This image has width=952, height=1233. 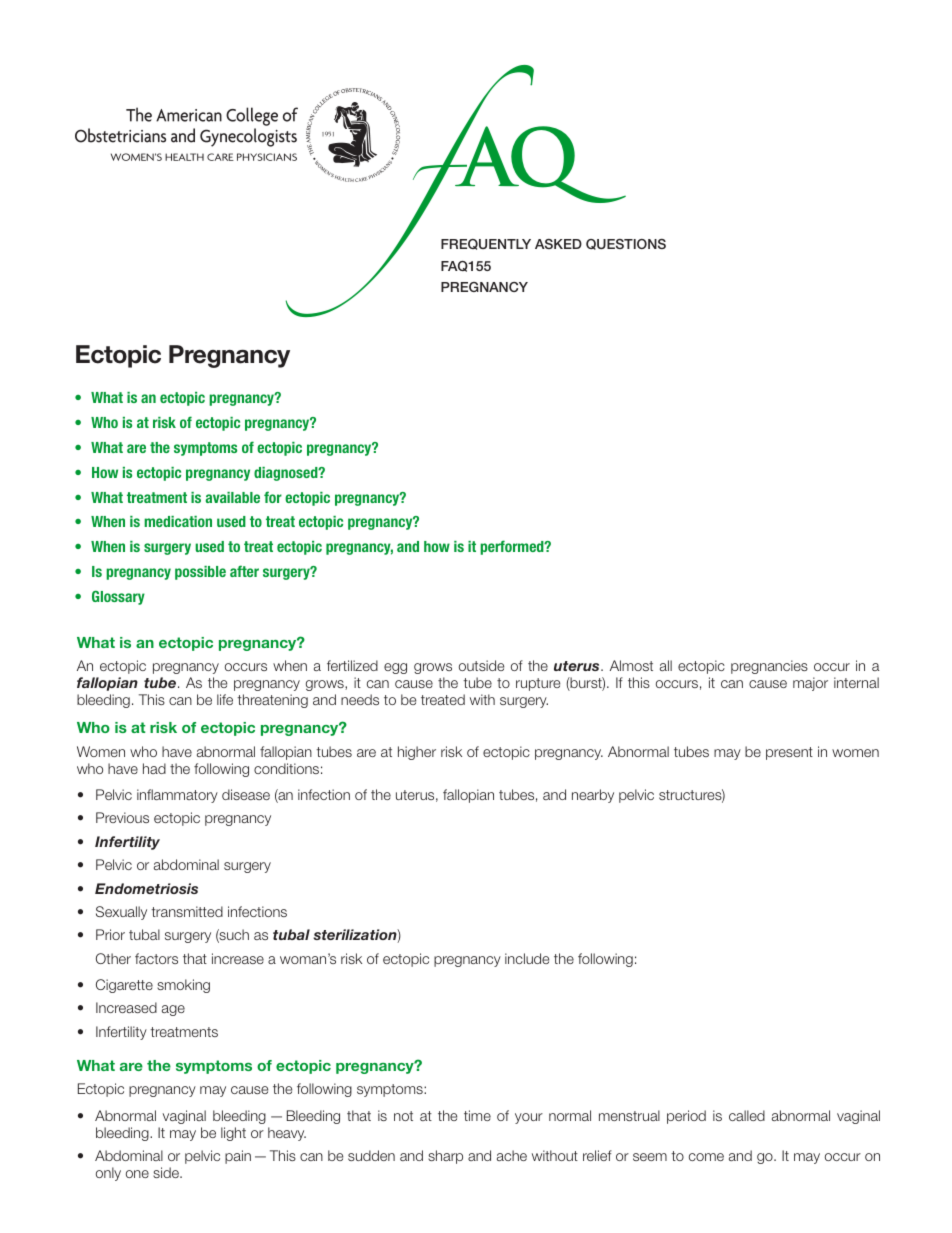 What do you see at coordinates (527, 958) in the image?
I see `include` at bounding box center [527, 958].
